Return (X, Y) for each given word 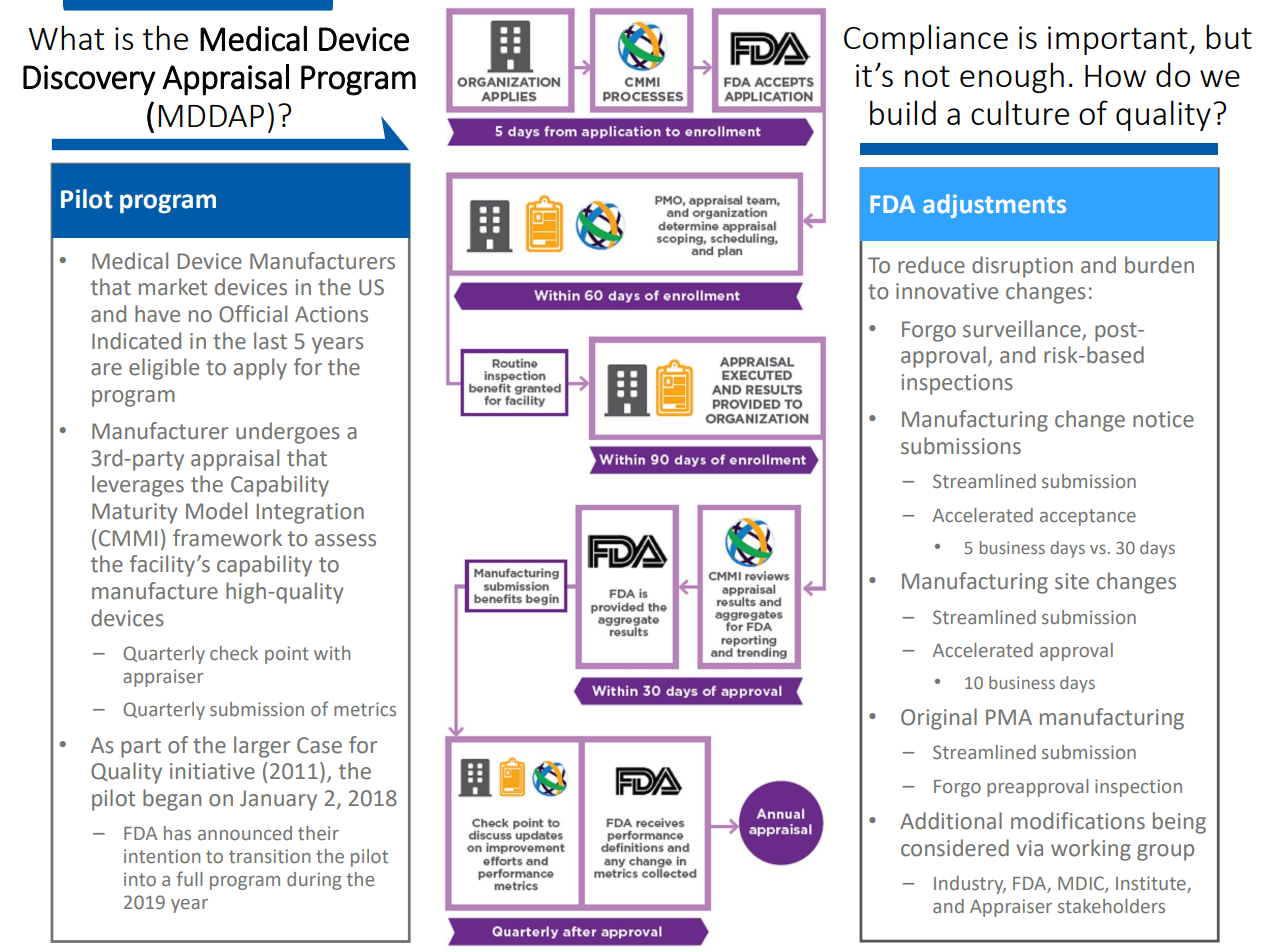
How (1115, 76)
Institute (1152, 884)
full (189, 878)
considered (955, 848)
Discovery (89, 80)
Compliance (926, 39)
